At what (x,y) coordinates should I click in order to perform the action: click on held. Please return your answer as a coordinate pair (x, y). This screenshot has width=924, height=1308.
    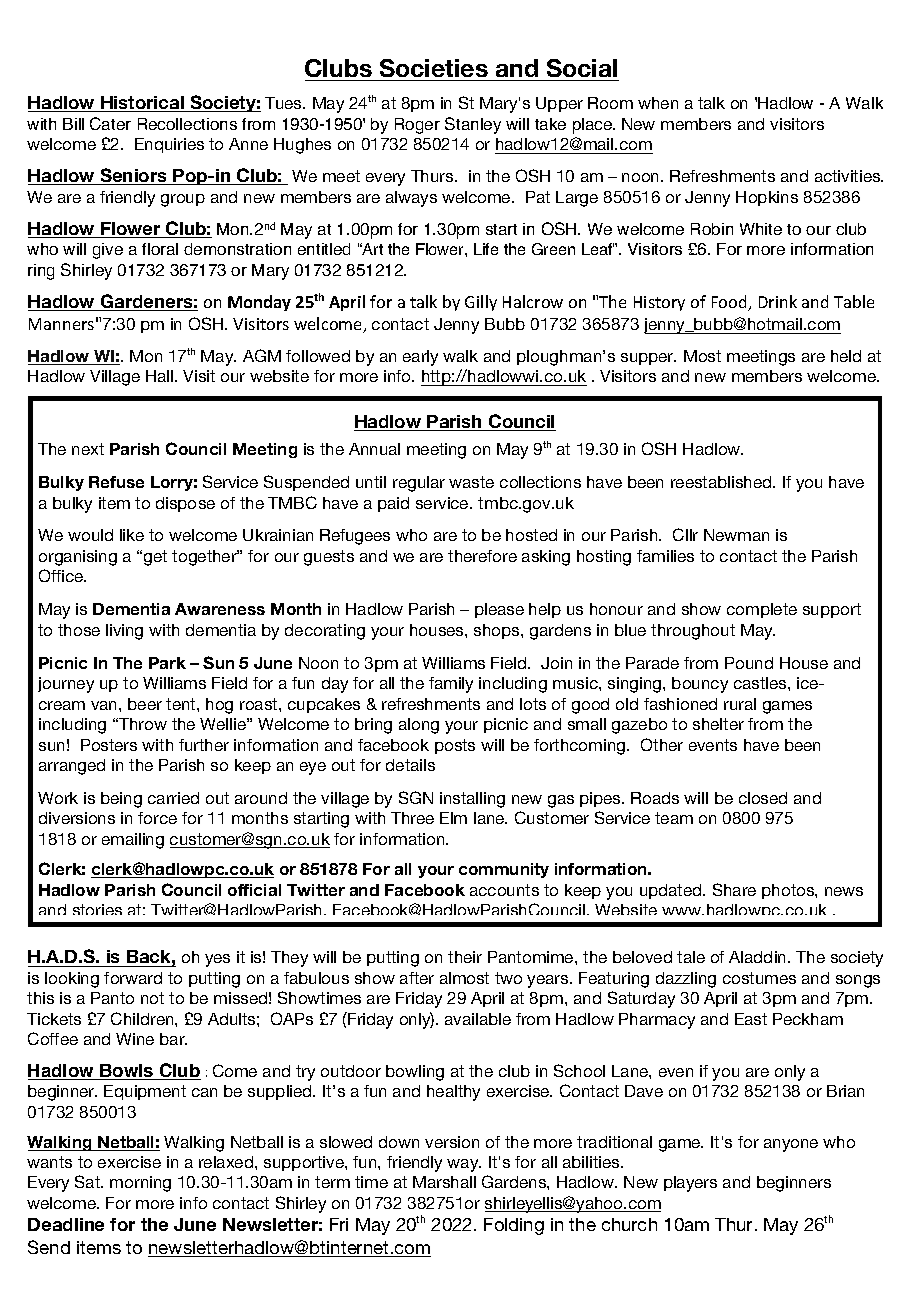
    Looking at the image, I should click on (846, 356).
